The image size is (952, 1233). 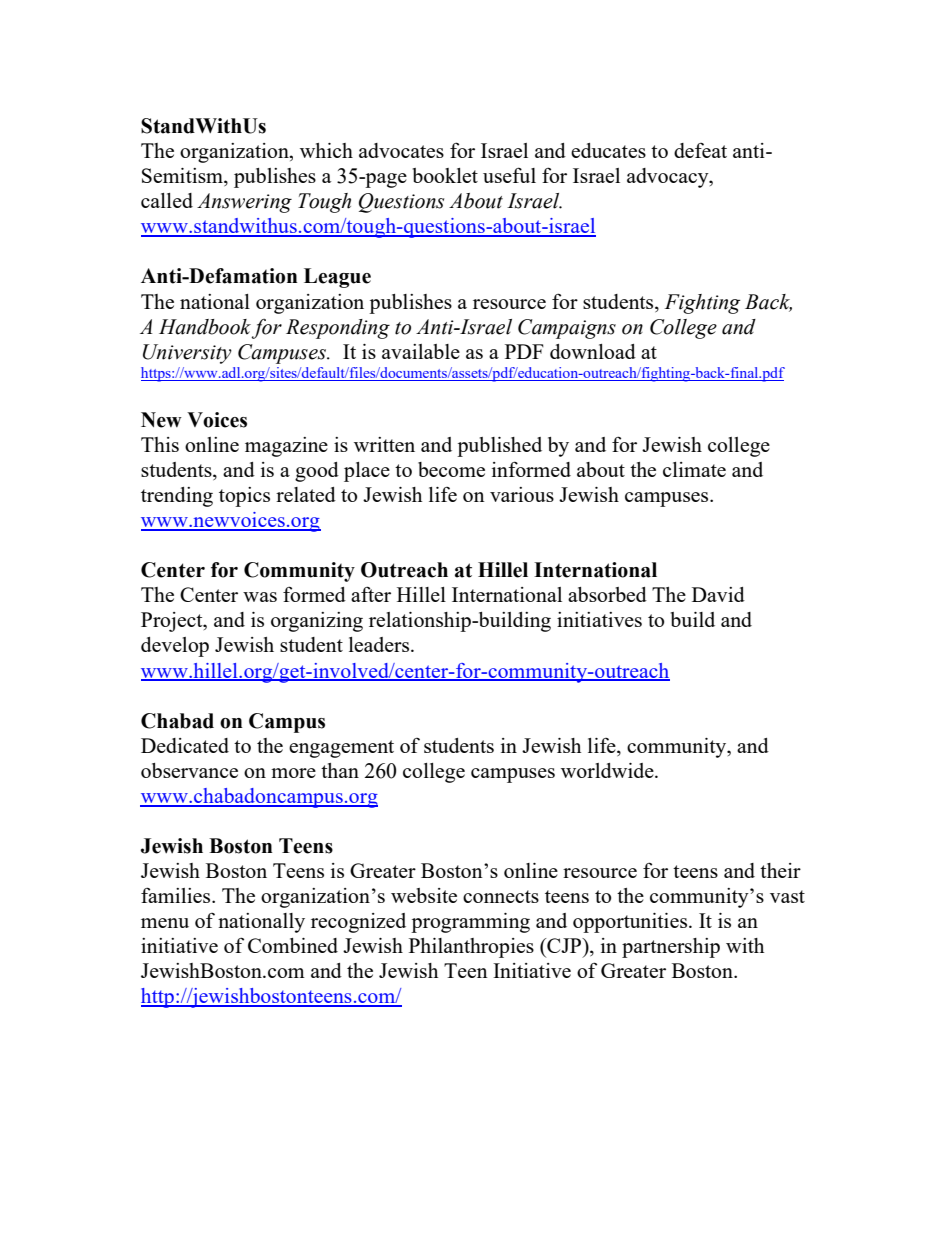 I want to click on defeat, so click(x=700, y=150).
